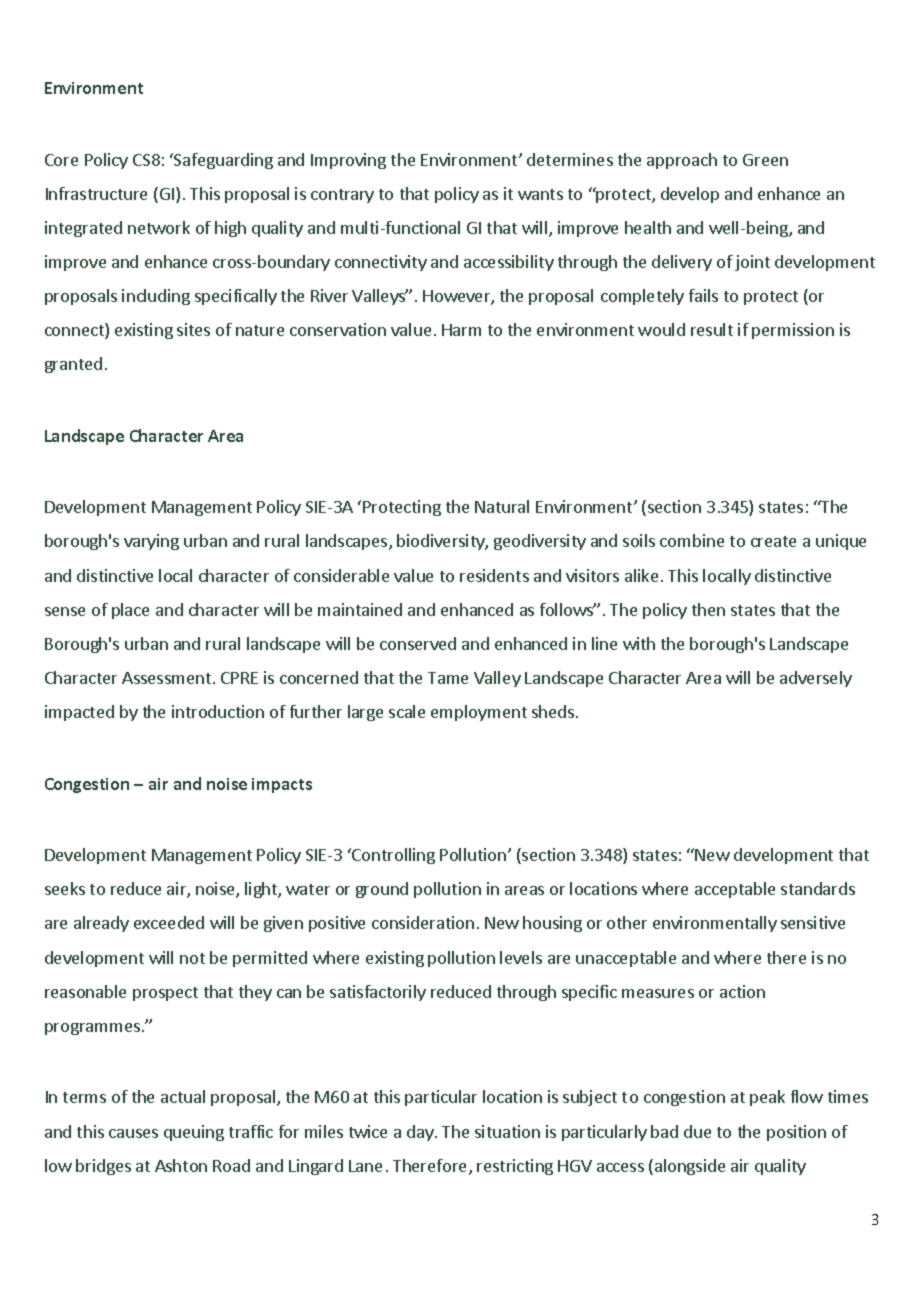  Describe the element at coordinates (540, 194) in the screenshot. I see `wants` at that location.
